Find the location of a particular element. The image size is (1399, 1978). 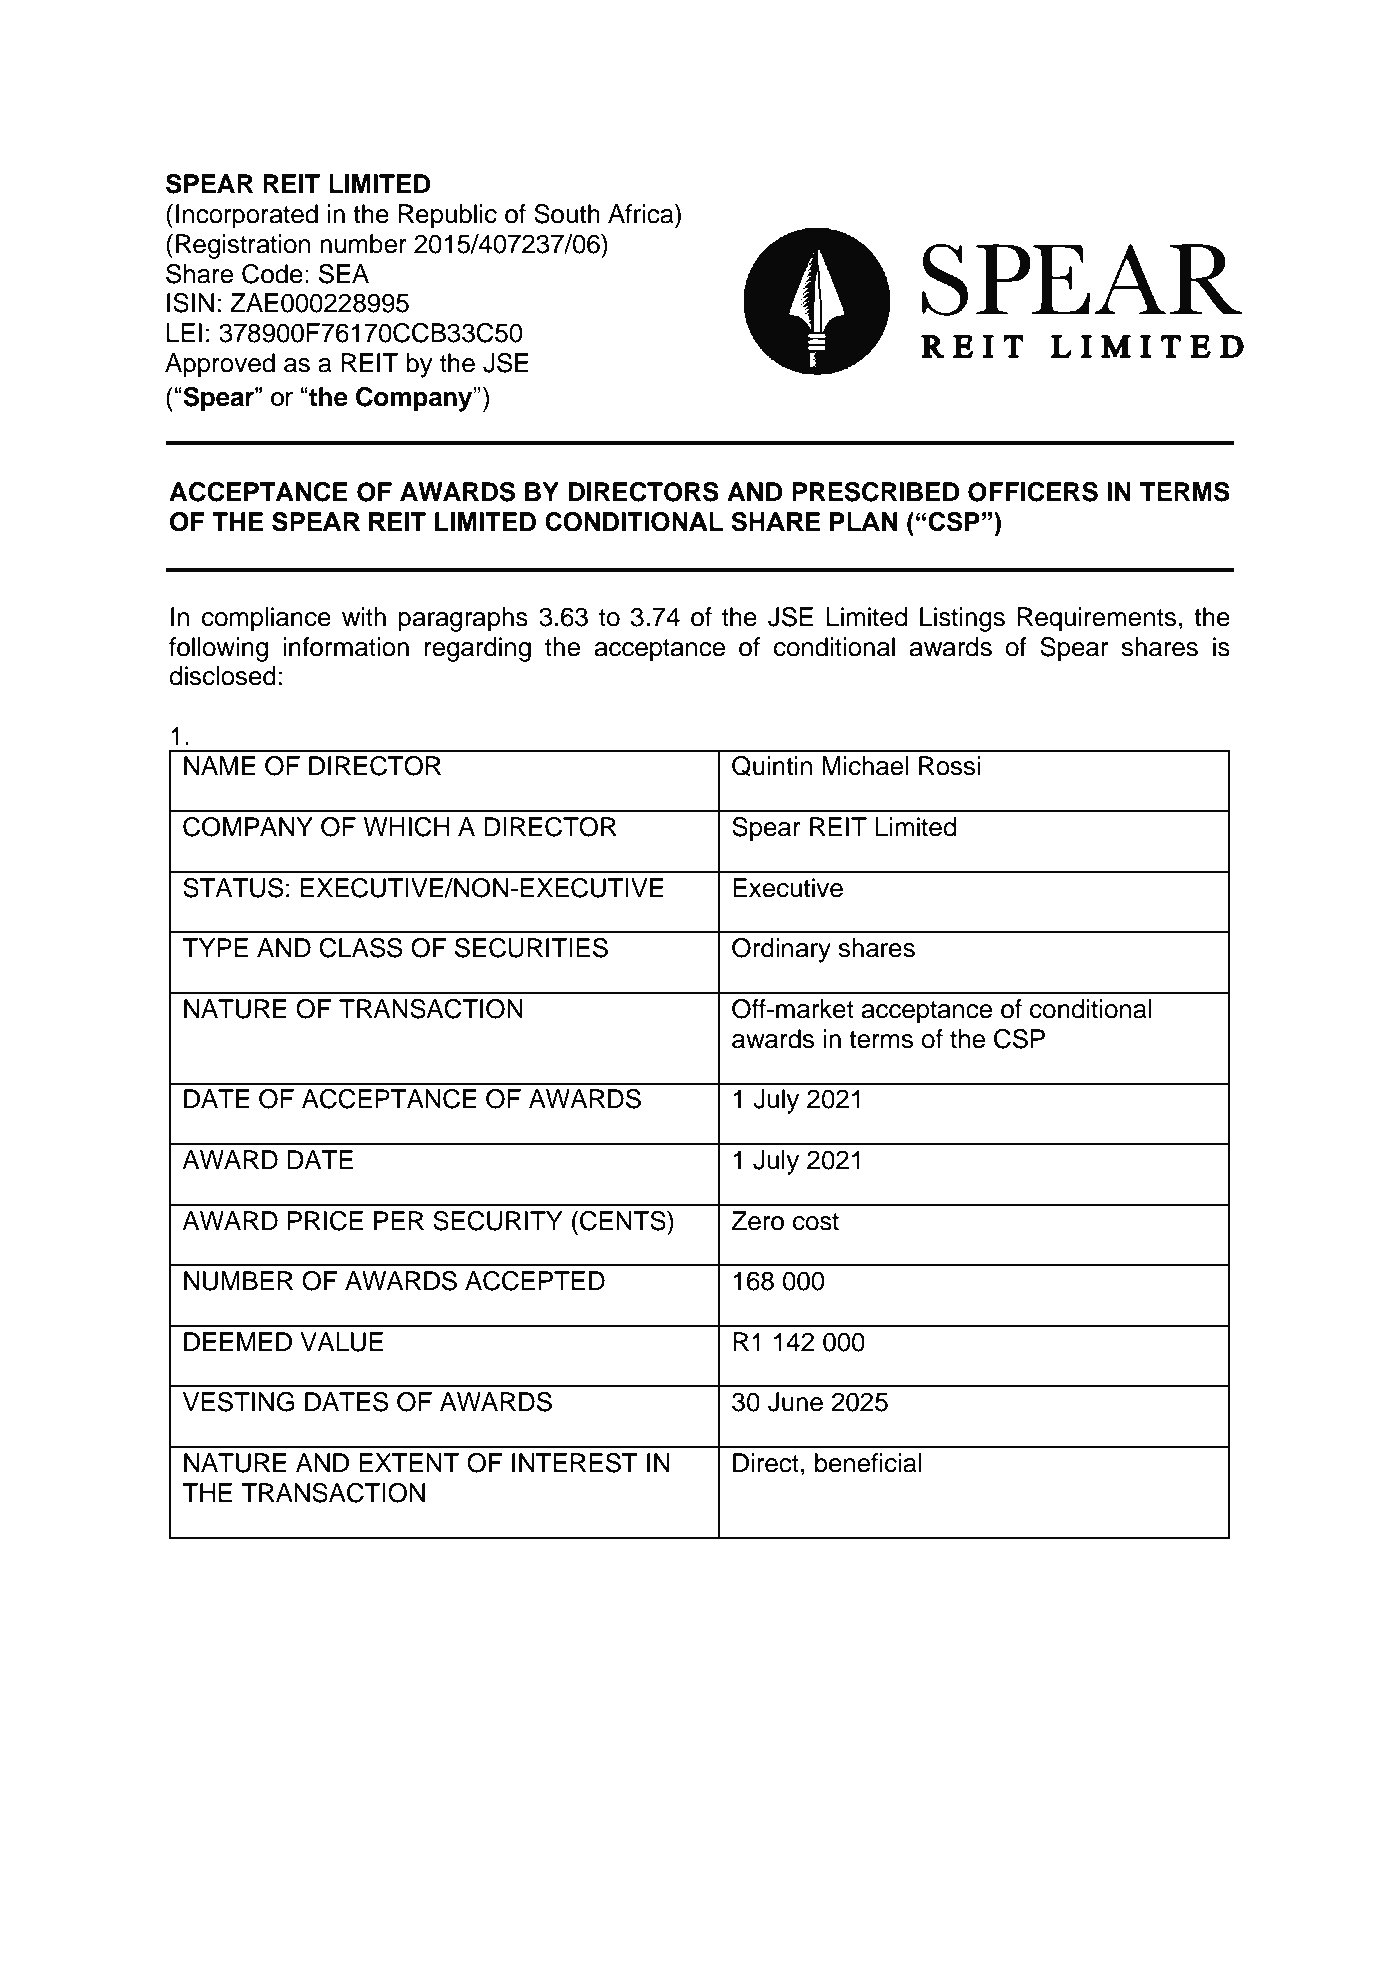

Africa is located at coordinates (642, 214).
